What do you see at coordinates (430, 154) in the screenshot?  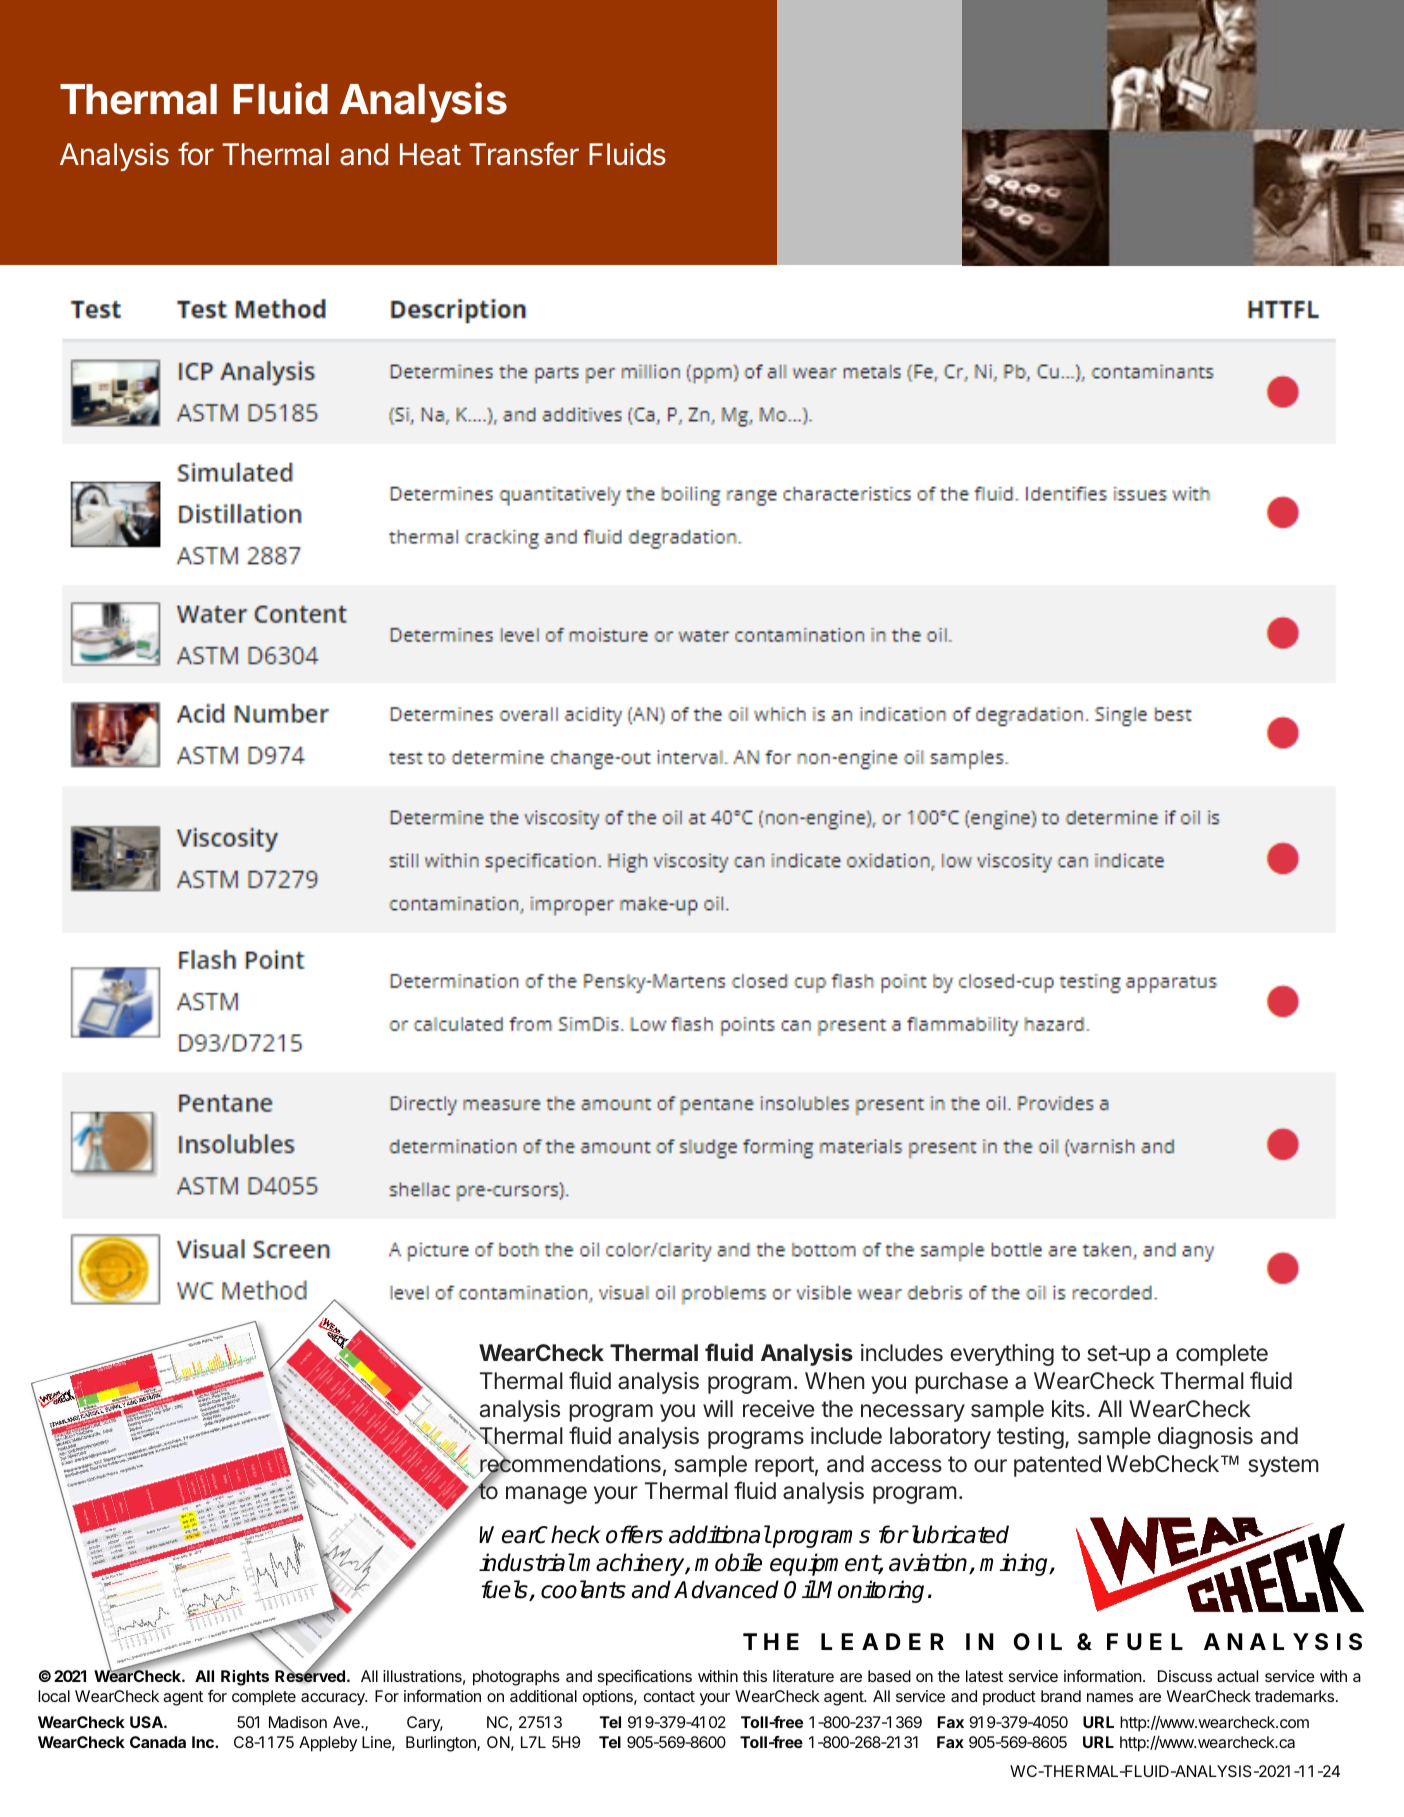 I see `Heat` at bounding box center [430, 154].
